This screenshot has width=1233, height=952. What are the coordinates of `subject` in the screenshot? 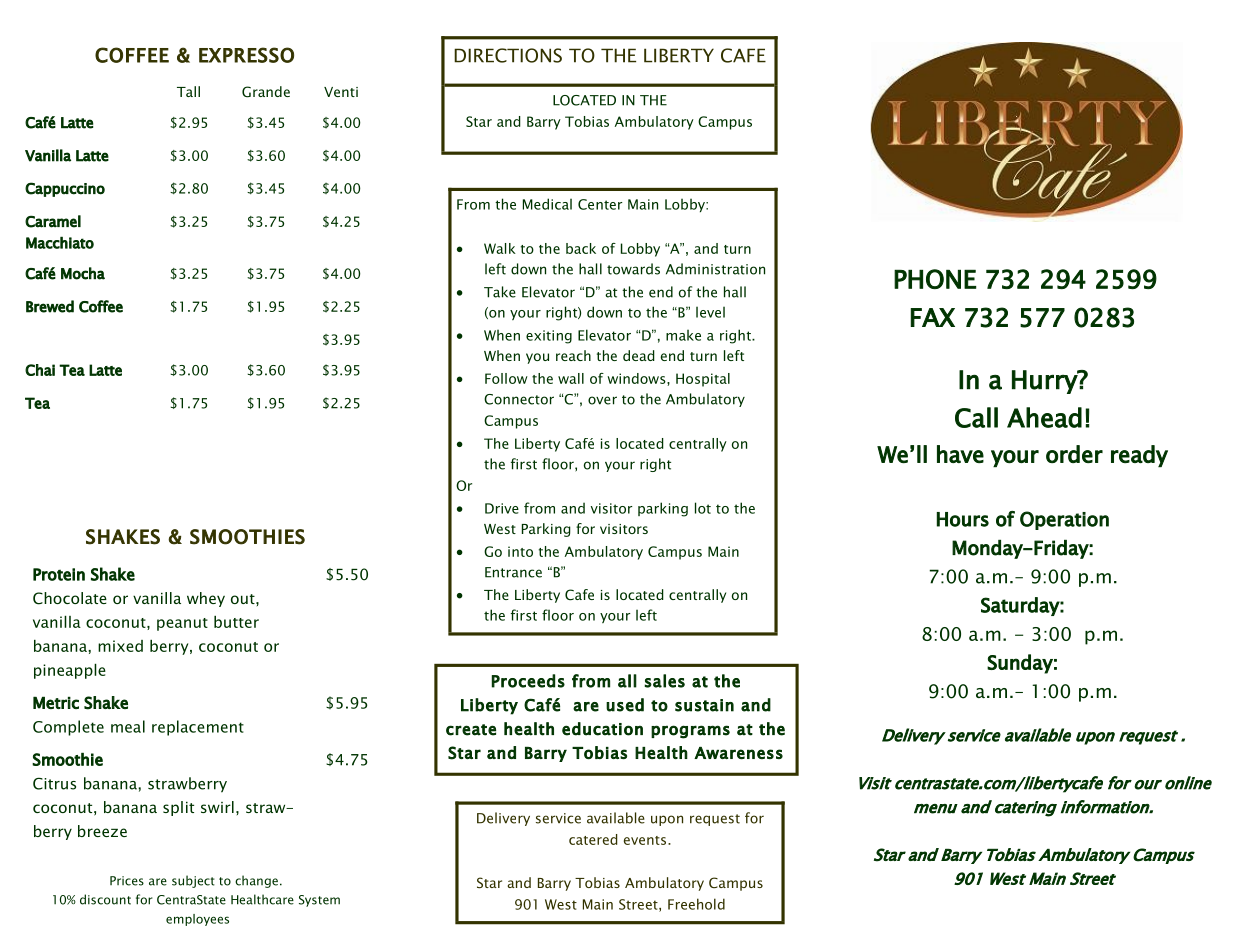 It's located at (193, 881).
